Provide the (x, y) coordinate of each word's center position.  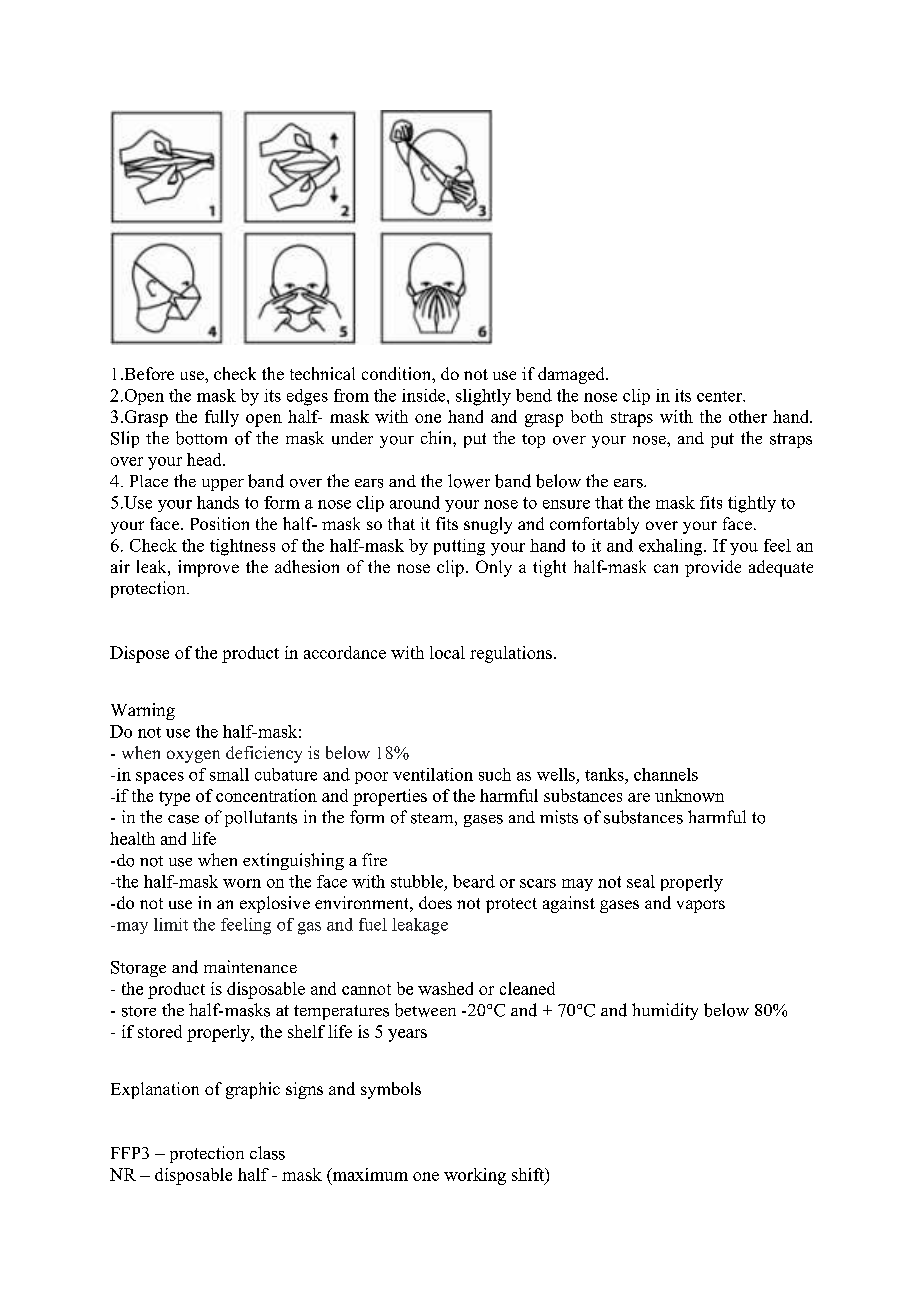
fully (222, 418)
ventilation (433, 774)
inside (425, 395)
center (721, 396)
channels (666, 774)
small (229, 774)
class (267, 1153)
